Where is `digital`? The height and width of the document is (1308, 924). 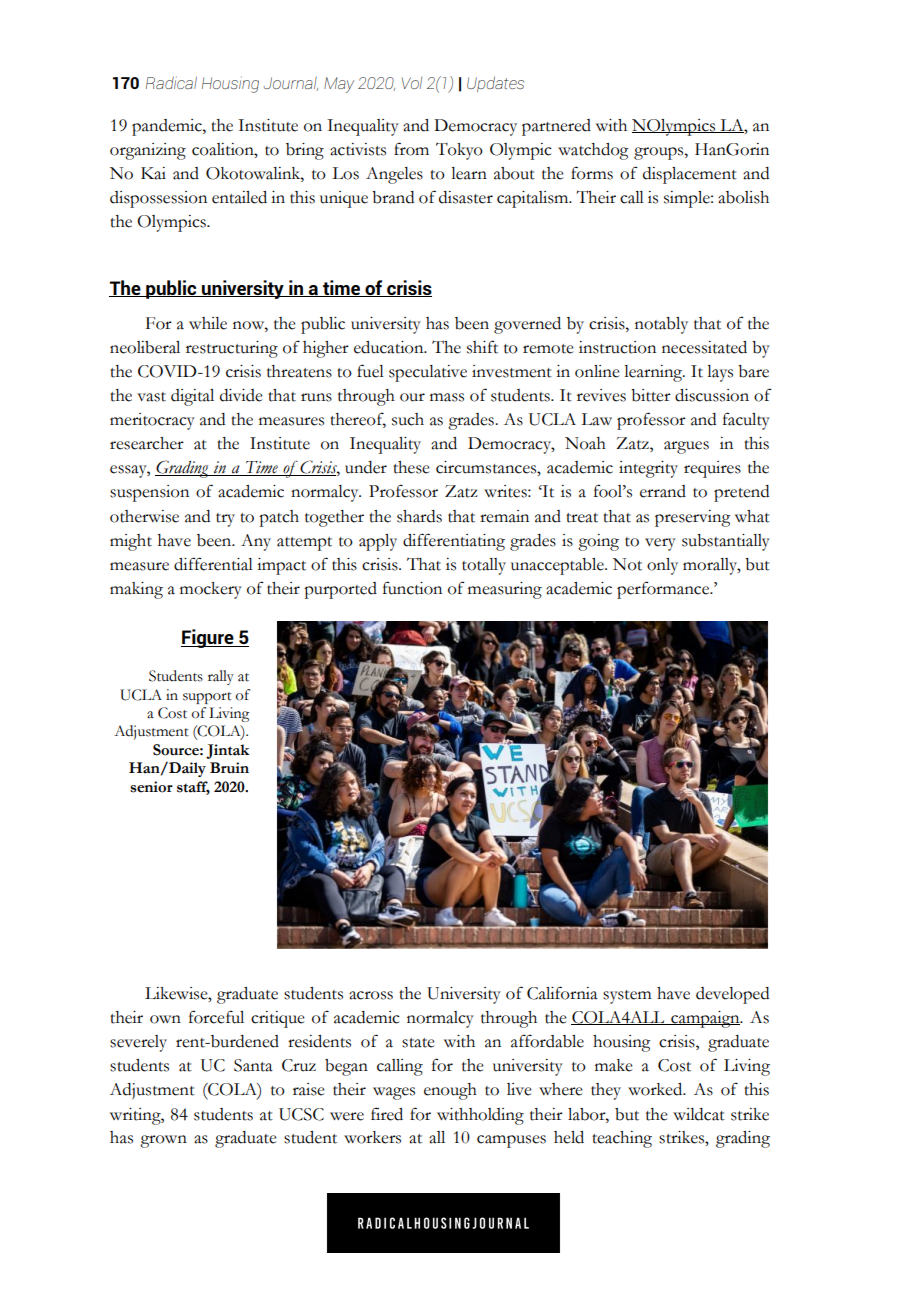
digital is located at coordinates (192, 397).
